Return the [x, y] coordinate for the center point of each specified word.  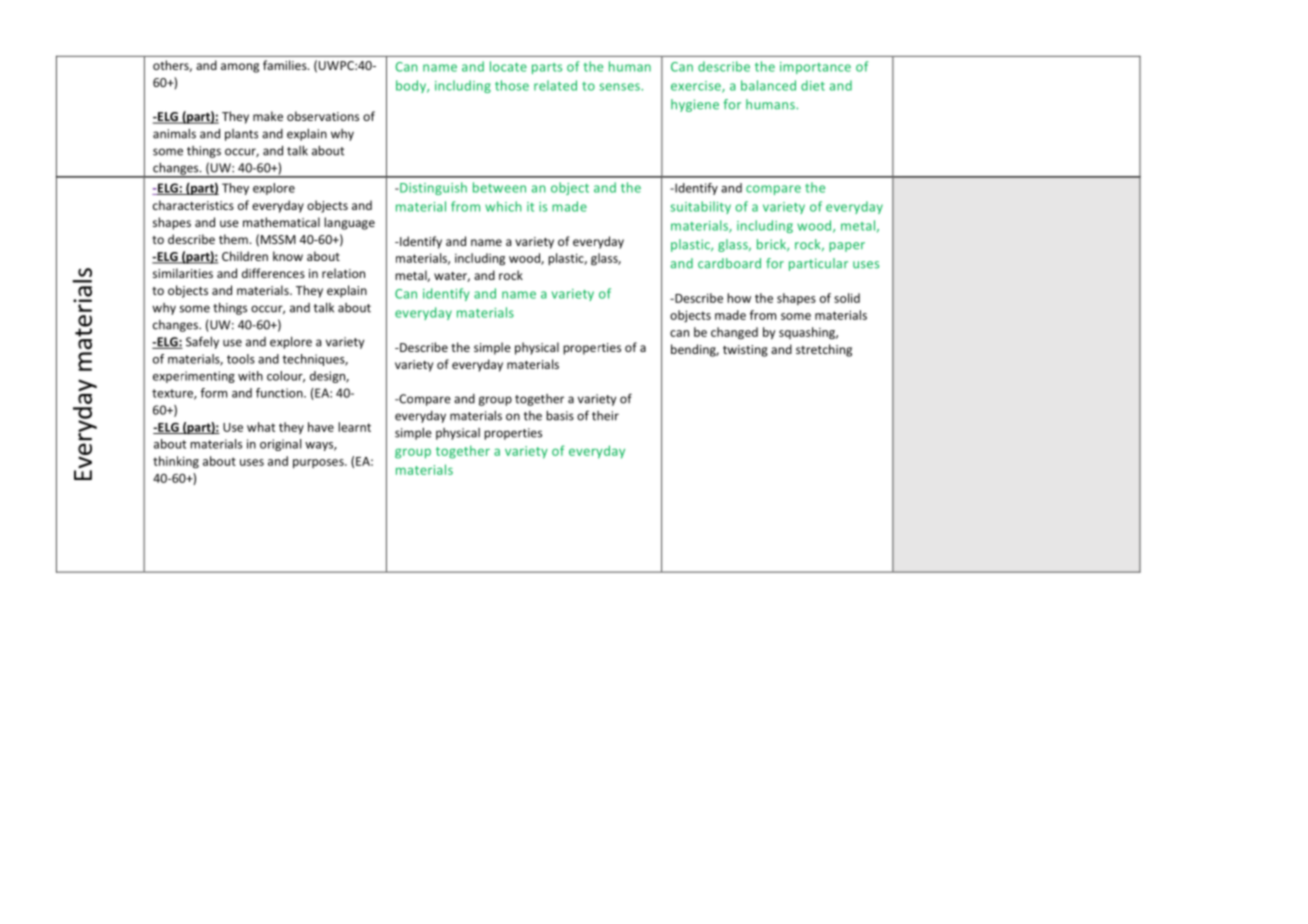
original [280, 445]
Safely [202, 342]
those [512, 85]
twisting [745, 351]
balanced [768, 85]
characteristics [193, 205]
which [503, 206]
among [240, 68]
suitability [700, 207]
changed [734, 333]
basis [560, 415]
